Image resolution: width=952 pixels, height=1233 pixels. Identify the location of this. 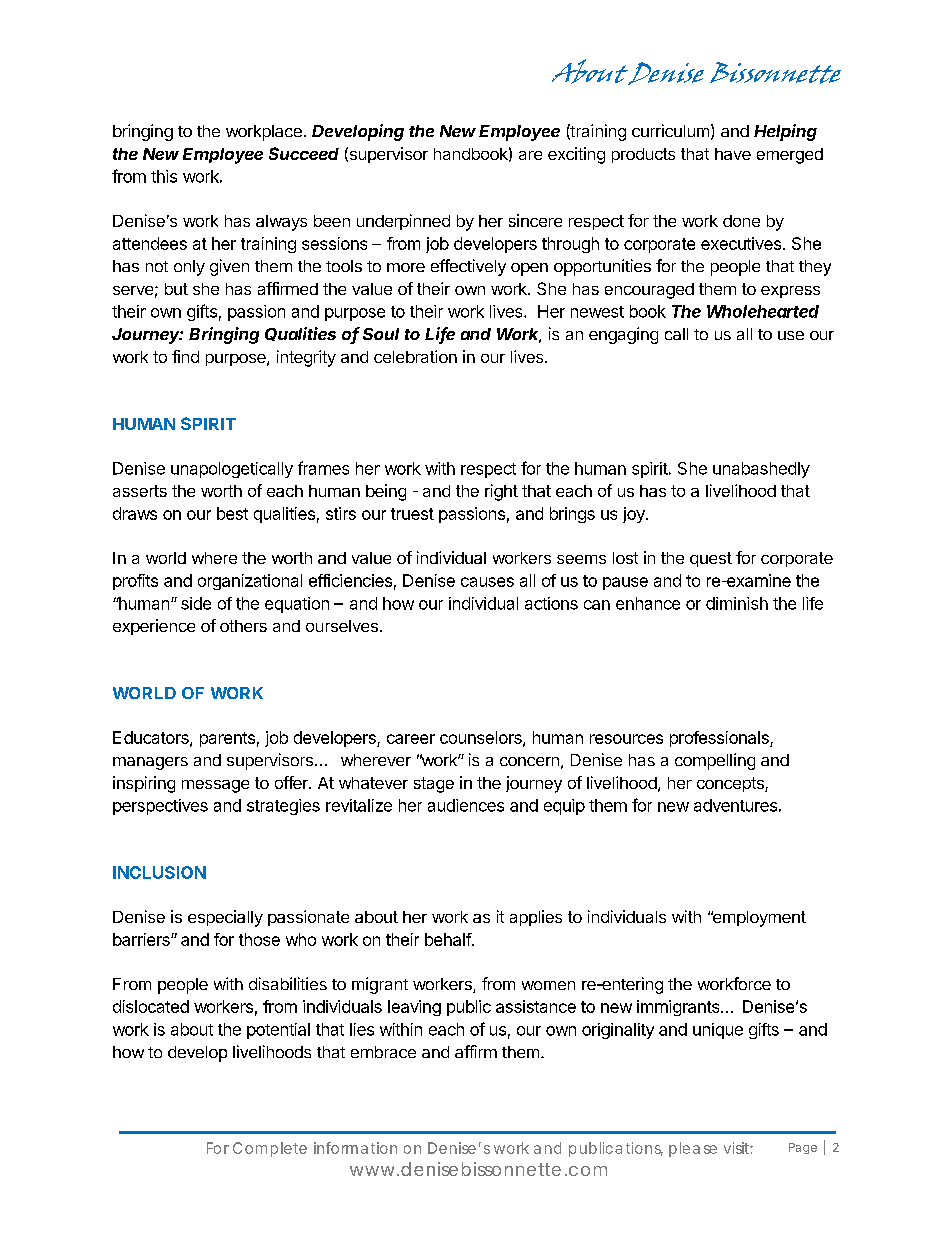
(164, 176).
